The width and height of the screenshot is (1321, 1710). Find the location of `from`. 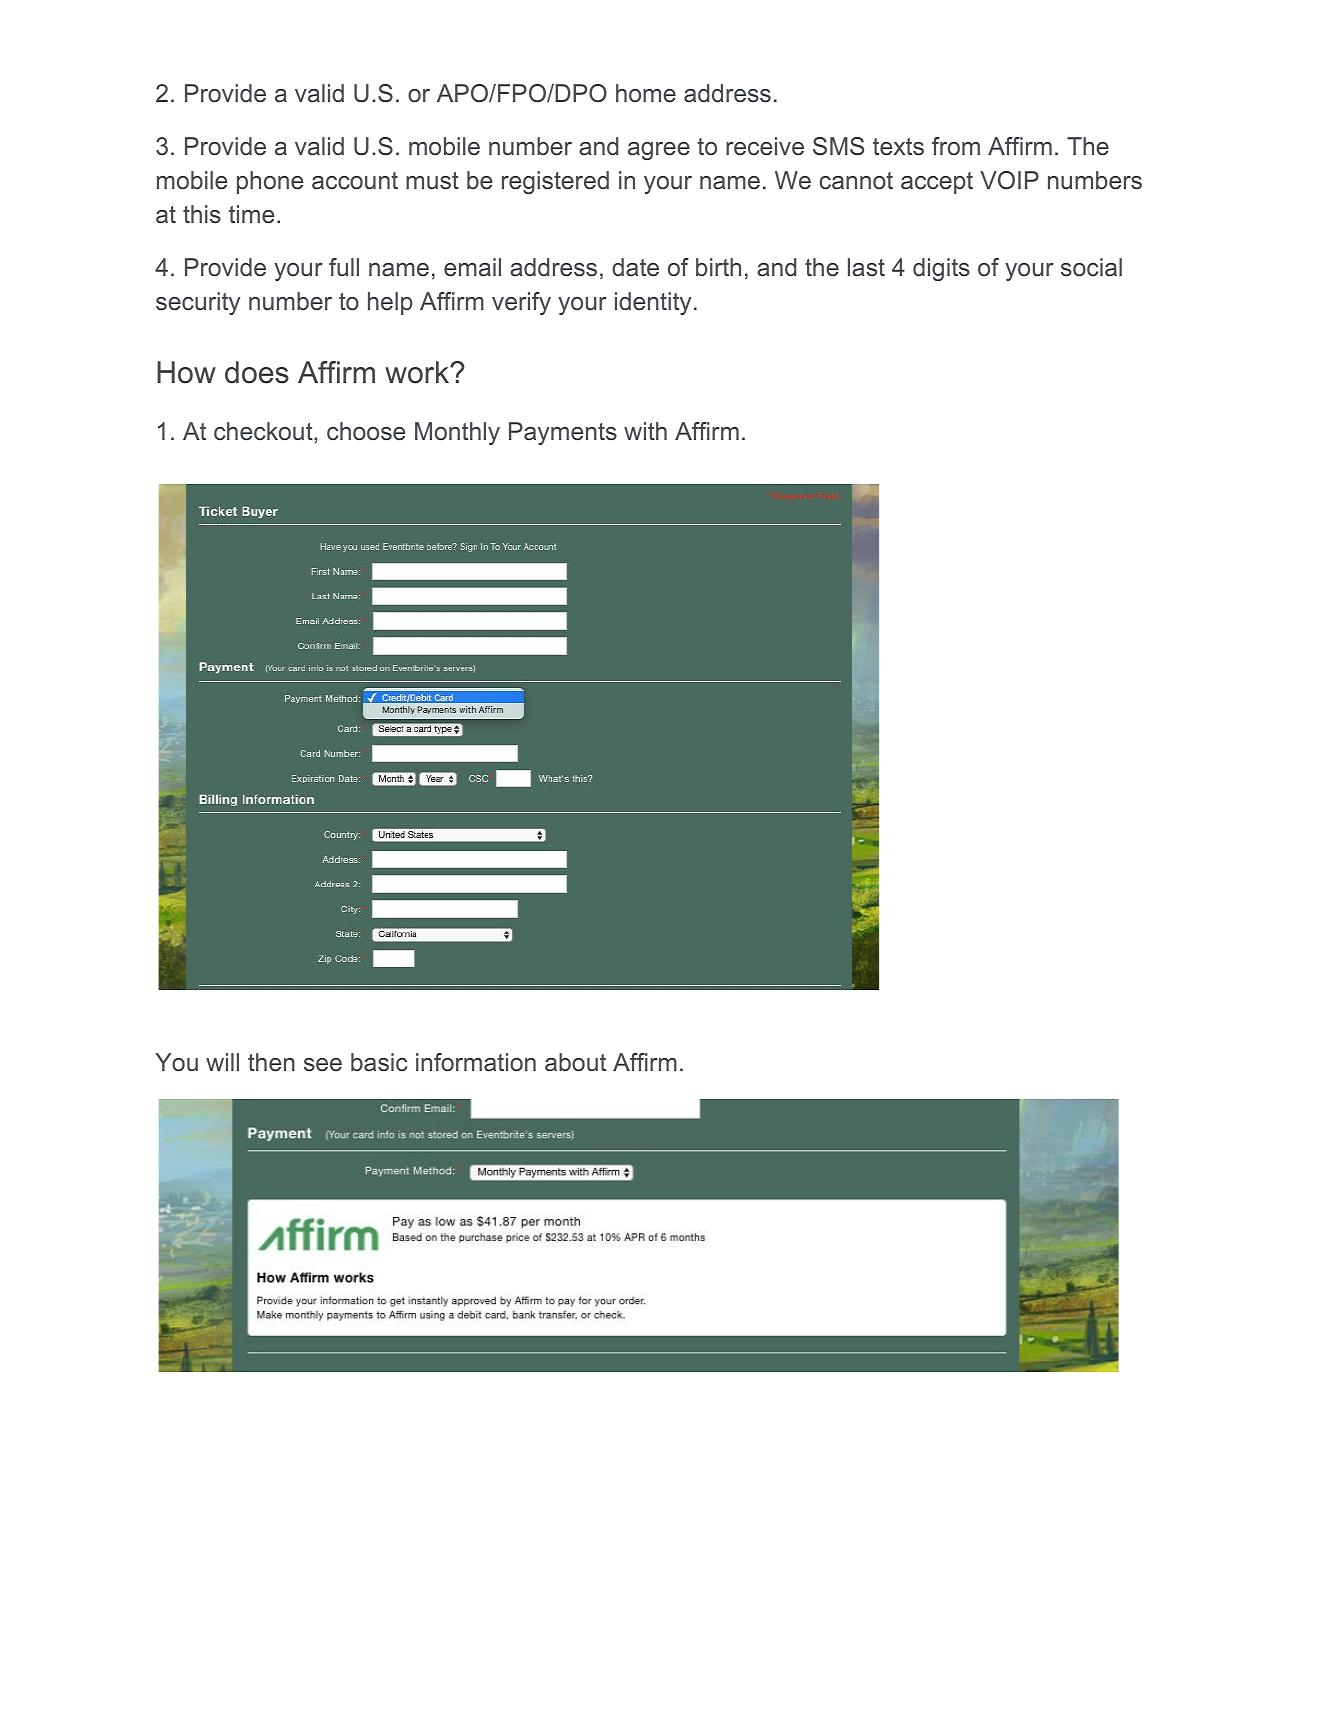

from is located at coordinates (956, 146).
